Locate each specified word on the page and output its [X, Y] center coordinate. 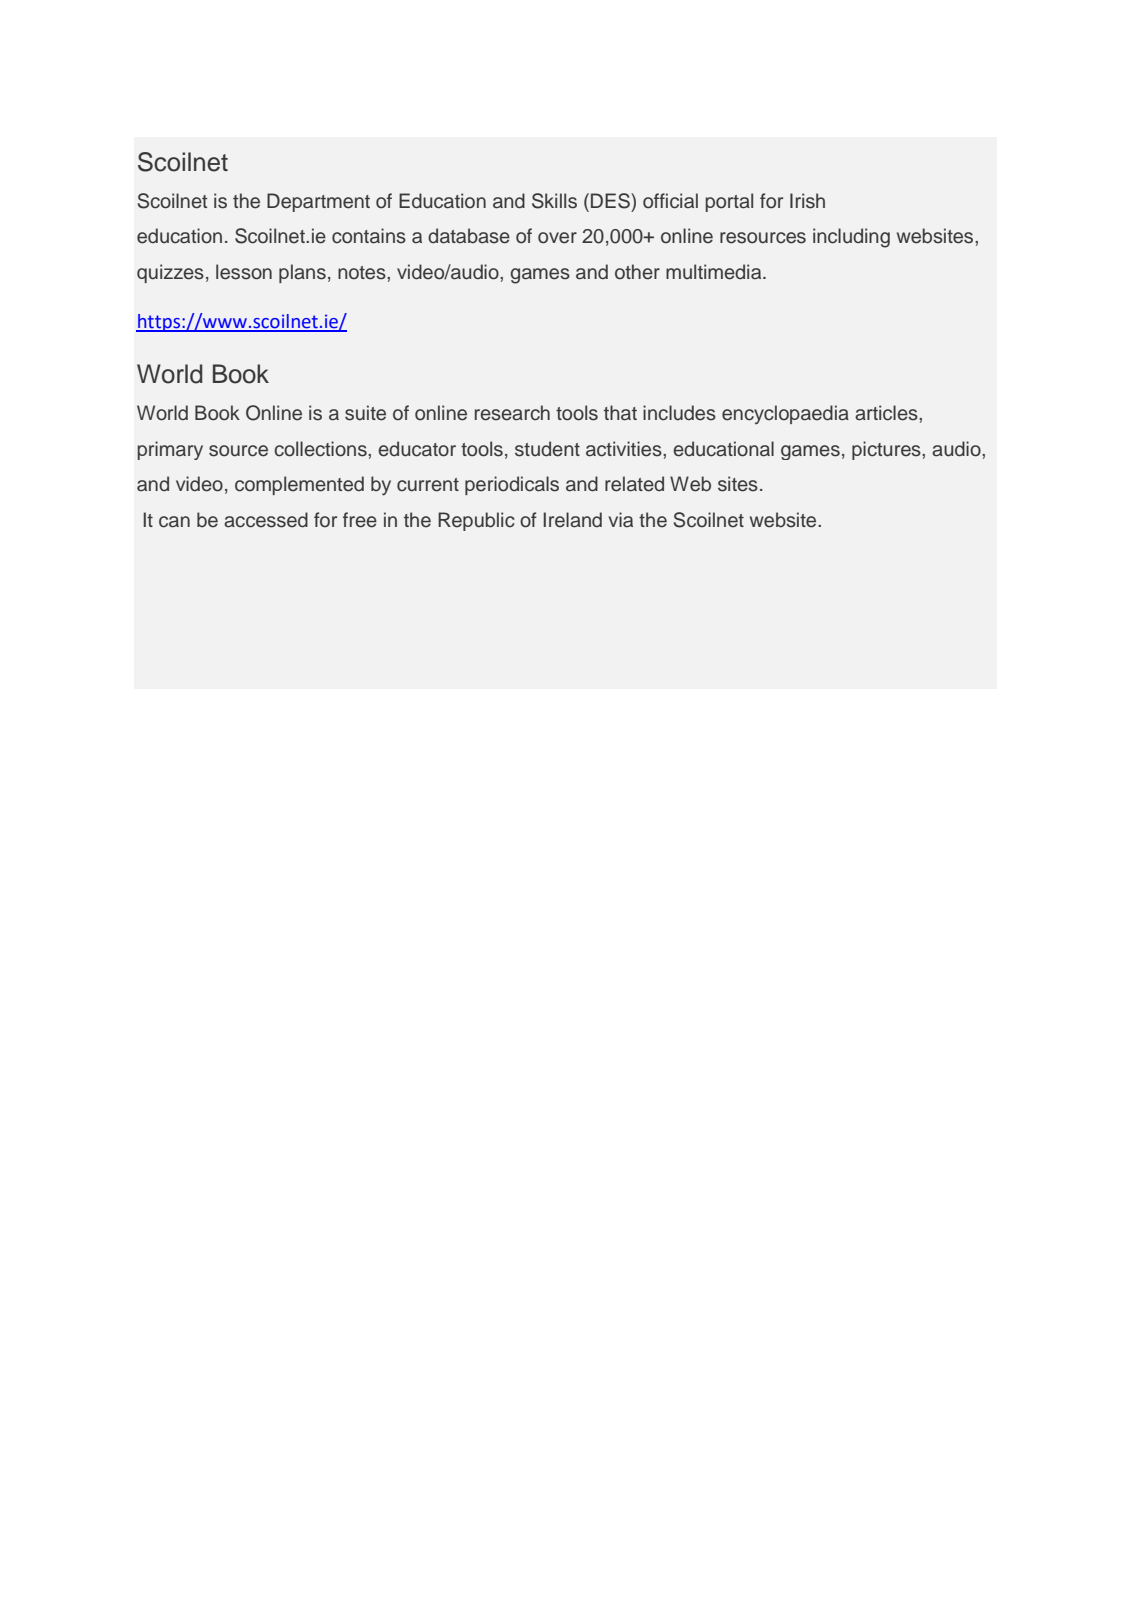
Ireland [572, 520]
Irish [807, 201]
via [621, 520]
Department [318, 202]
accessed [266, 520]
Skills [554, 201]
